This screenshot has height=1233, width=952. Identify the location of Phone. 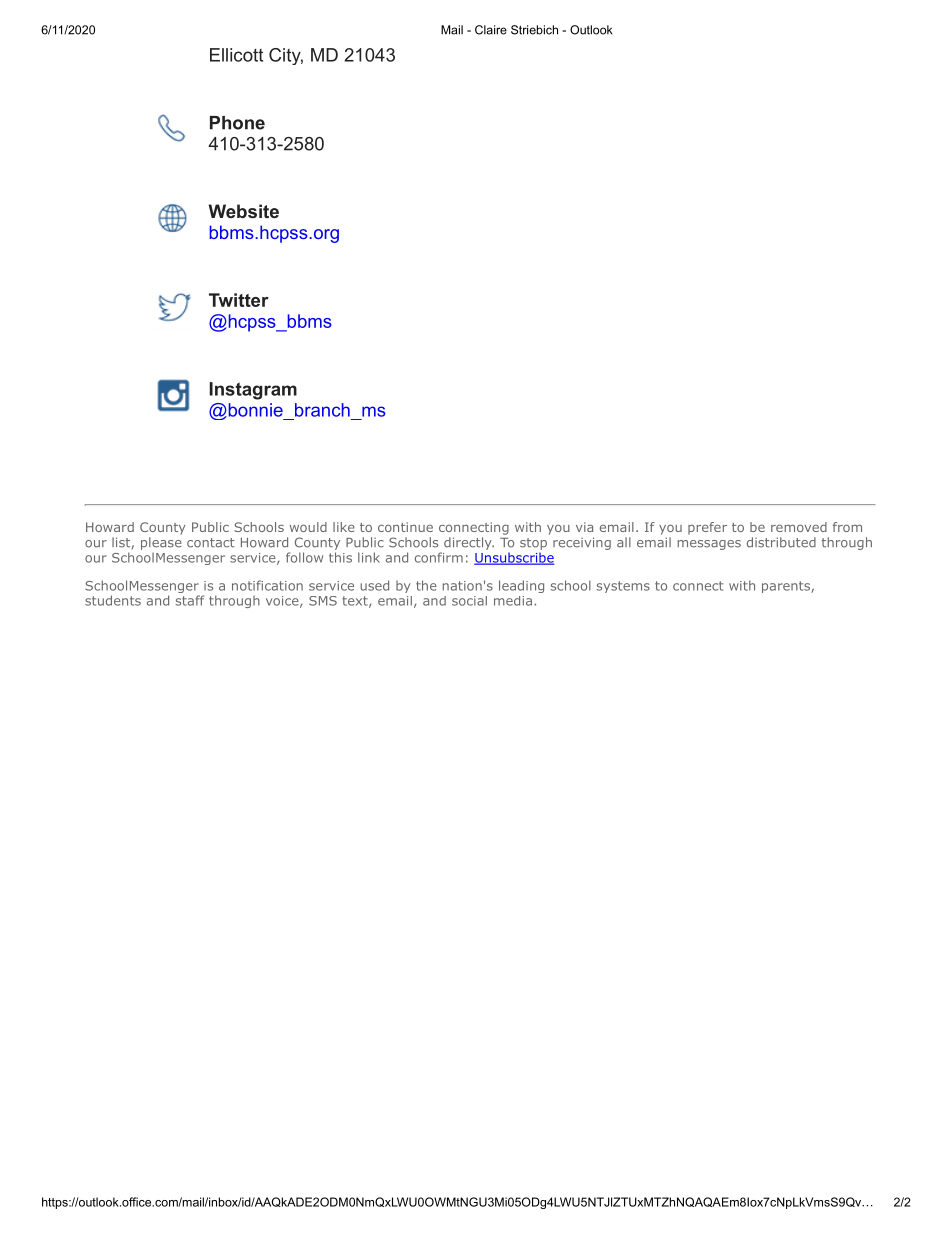
(237, 123).
